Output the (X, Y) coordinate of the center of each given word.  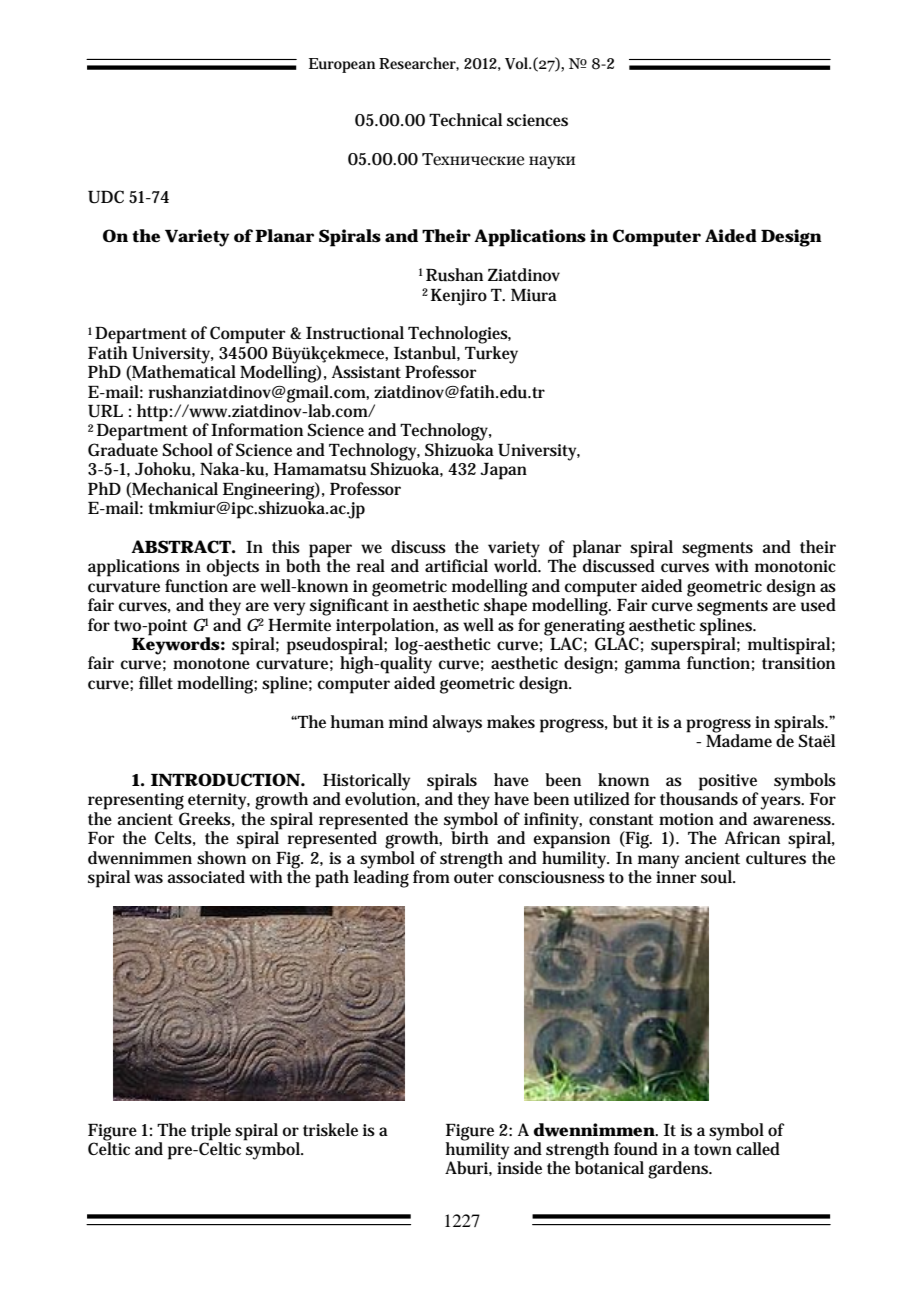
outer (474, 878)
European (342, 65)
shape (505, 606)
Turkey (491, 355)
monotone (211, 663)
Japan (503, 471)
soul (718, 877)
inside (519, 1167)
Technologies (459, 335)
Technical (465, 119)
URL (105, 411)
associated (206, 877)
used (817, 604)
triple (211, 1132)
